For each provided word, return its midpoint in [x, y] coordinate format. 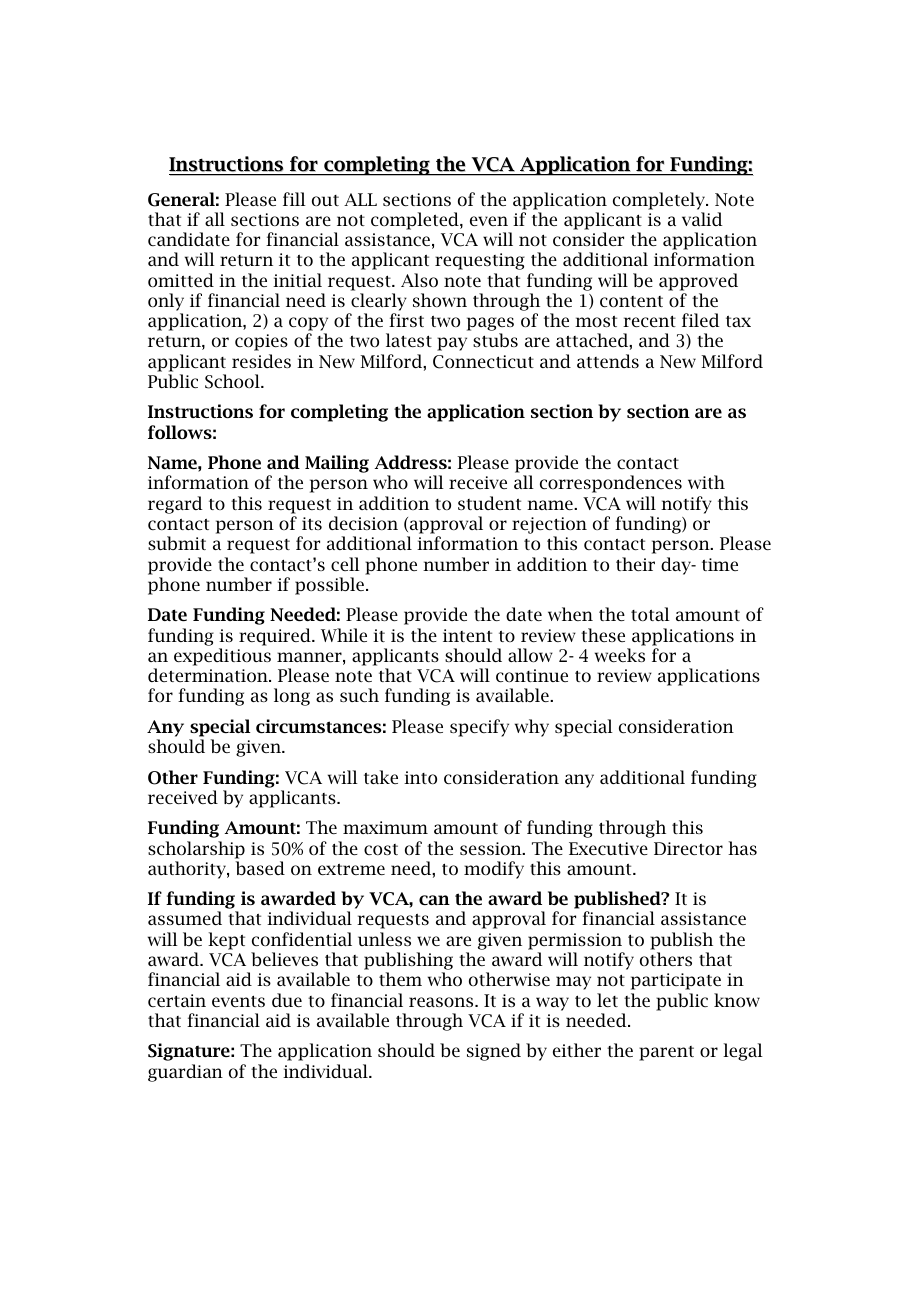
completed [416, 221]
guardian [185, 1073]
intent [467, 635]
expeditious [222, 657]
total [650, 614]
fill [294, 199]
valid [702, 219]
